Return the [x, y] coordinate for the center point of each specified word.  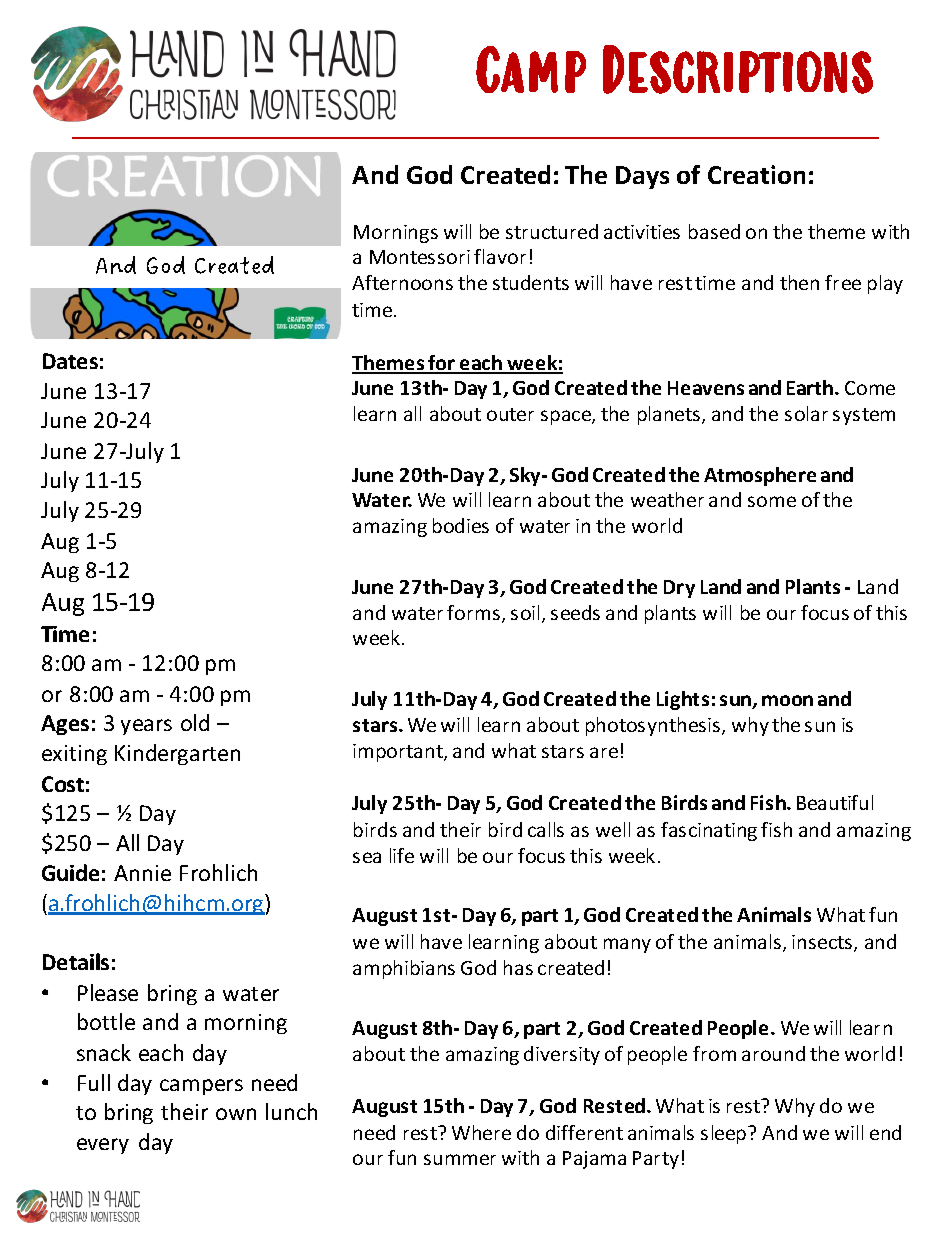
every [103, 1146]
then [799, 282]
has [518, 967]
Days [642, 177]
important [399, 753]
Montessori [420, 257]
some [772, 501]
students [531, 282]
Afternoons [402, 282]
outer [510, 414]
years [146, 727]
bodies [461, 525]
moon [787, 700]
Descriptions [738, 69]
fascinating [709, 831]
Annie [142, 873]
